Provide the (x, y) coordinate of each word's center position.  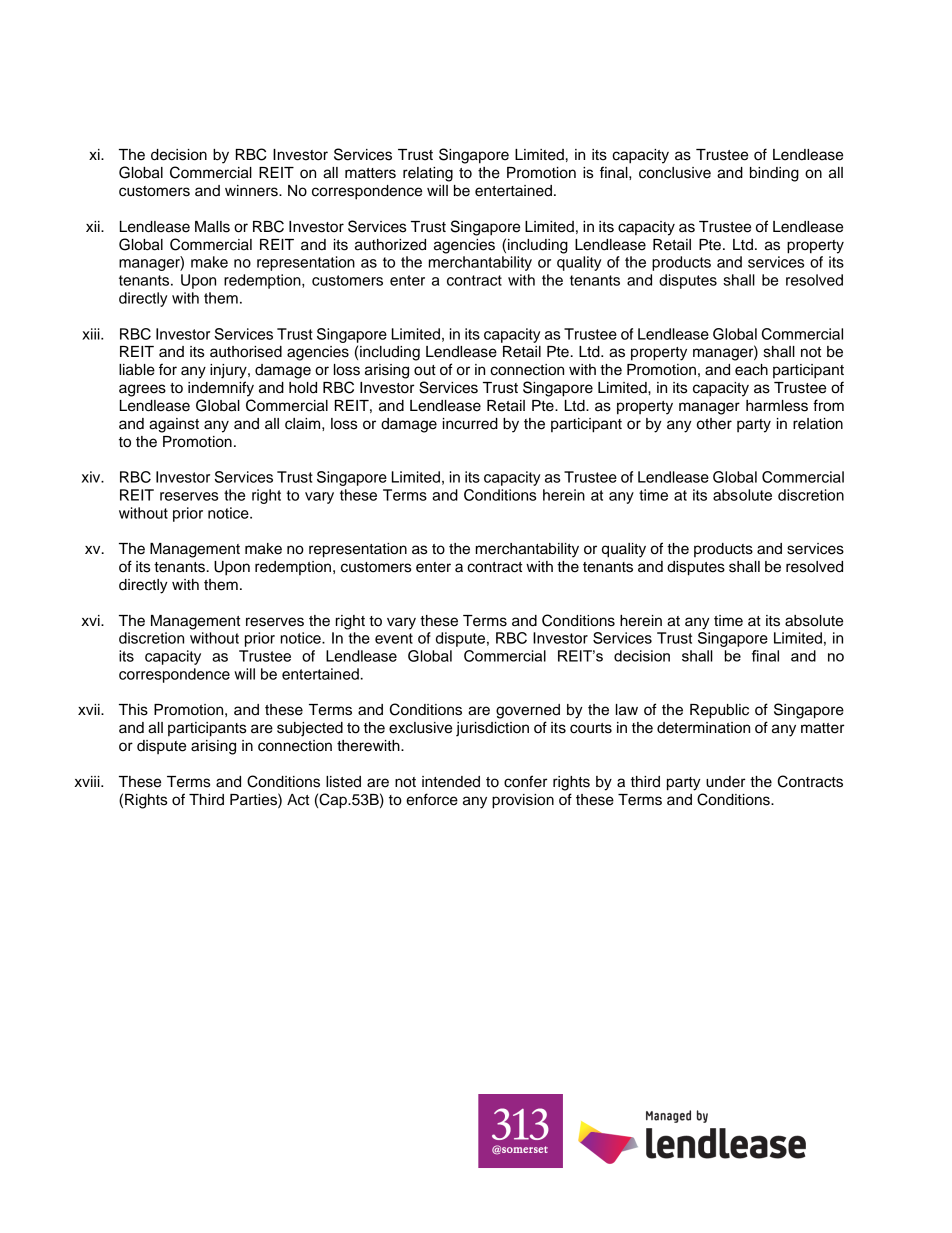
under (725, 782)
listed (343, 782)
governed (528, 711)
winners (252, 191)
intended (451, 782)
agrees (142, 390)
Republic (719, 711)
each (751, 370)
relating (428, 174)
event (394, 638)
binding (774, 174)
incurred (470, 424)
